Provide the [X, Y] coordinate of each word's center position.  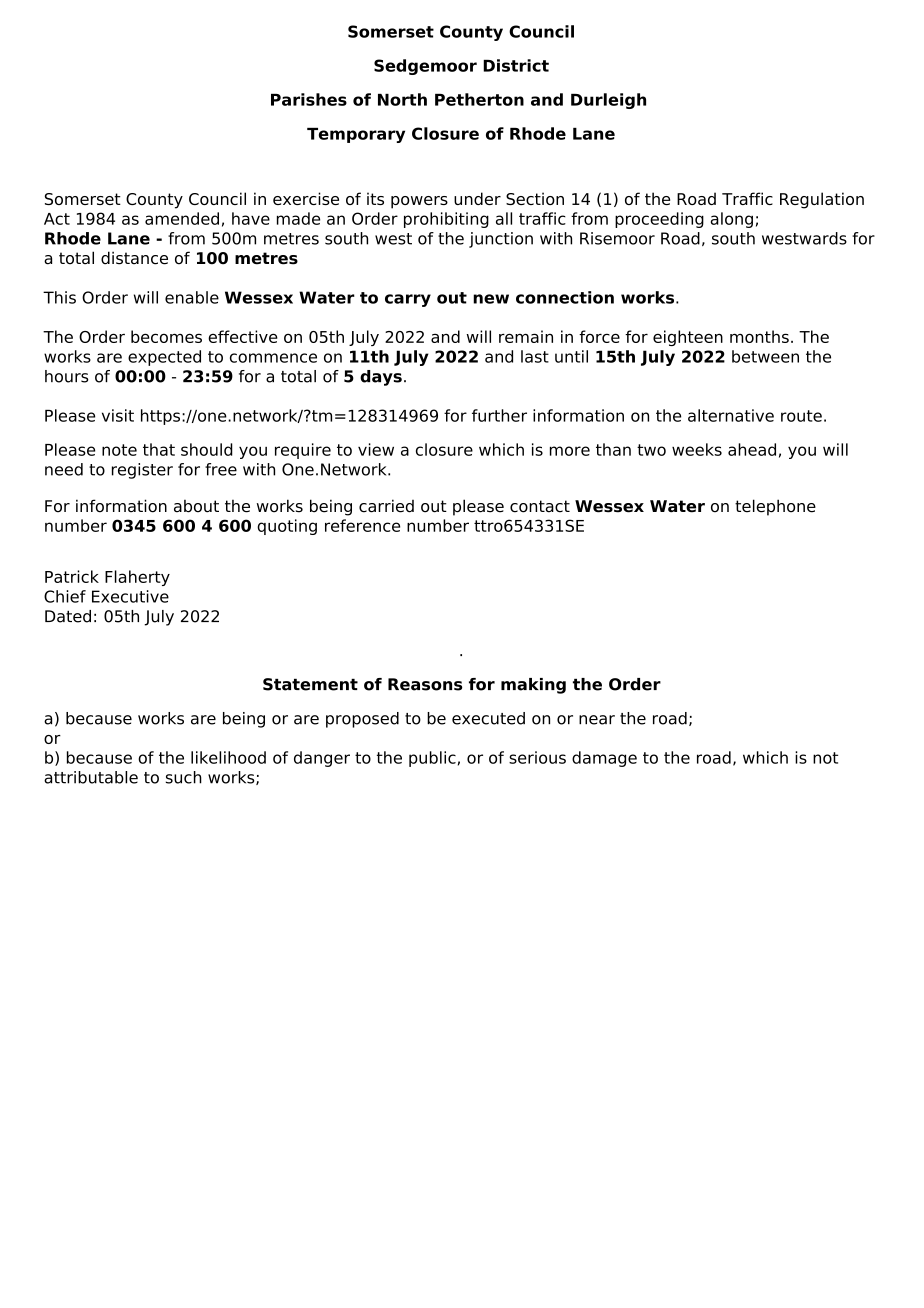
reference [362, 525]
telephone [775, 507]
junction [501, 240]
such [184, 777]
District [516, 65]
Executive [130, 596]
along [732, 220]
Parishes [309, 99]
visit [118, 415]
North [402, 99]
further [499, 415]
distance [134, 258]
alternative [731, 415]
